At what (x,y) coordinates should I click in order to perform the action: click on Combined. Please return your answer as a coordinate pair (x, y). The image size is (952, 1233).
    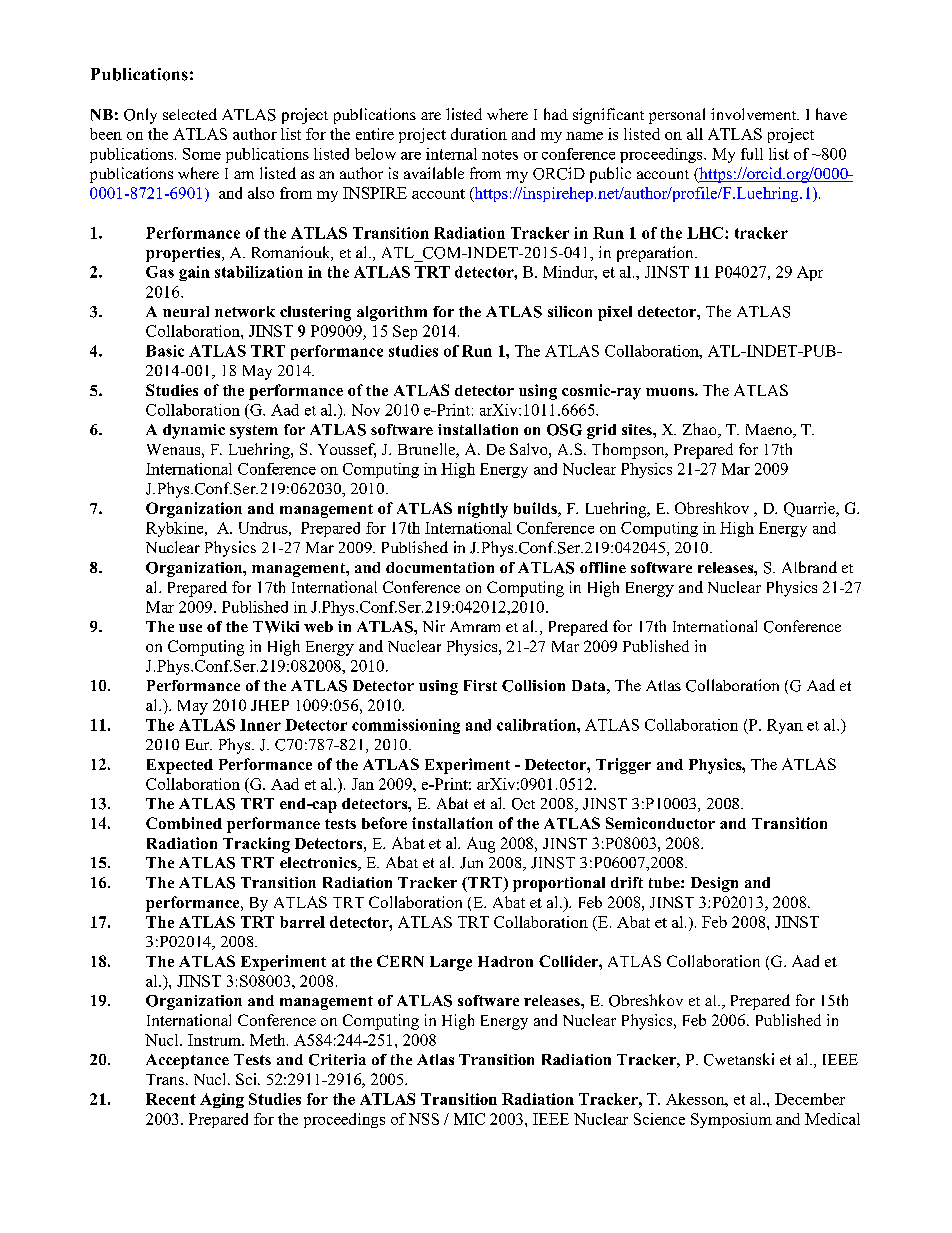
    Looking at the image, I should click on (184, 823).
